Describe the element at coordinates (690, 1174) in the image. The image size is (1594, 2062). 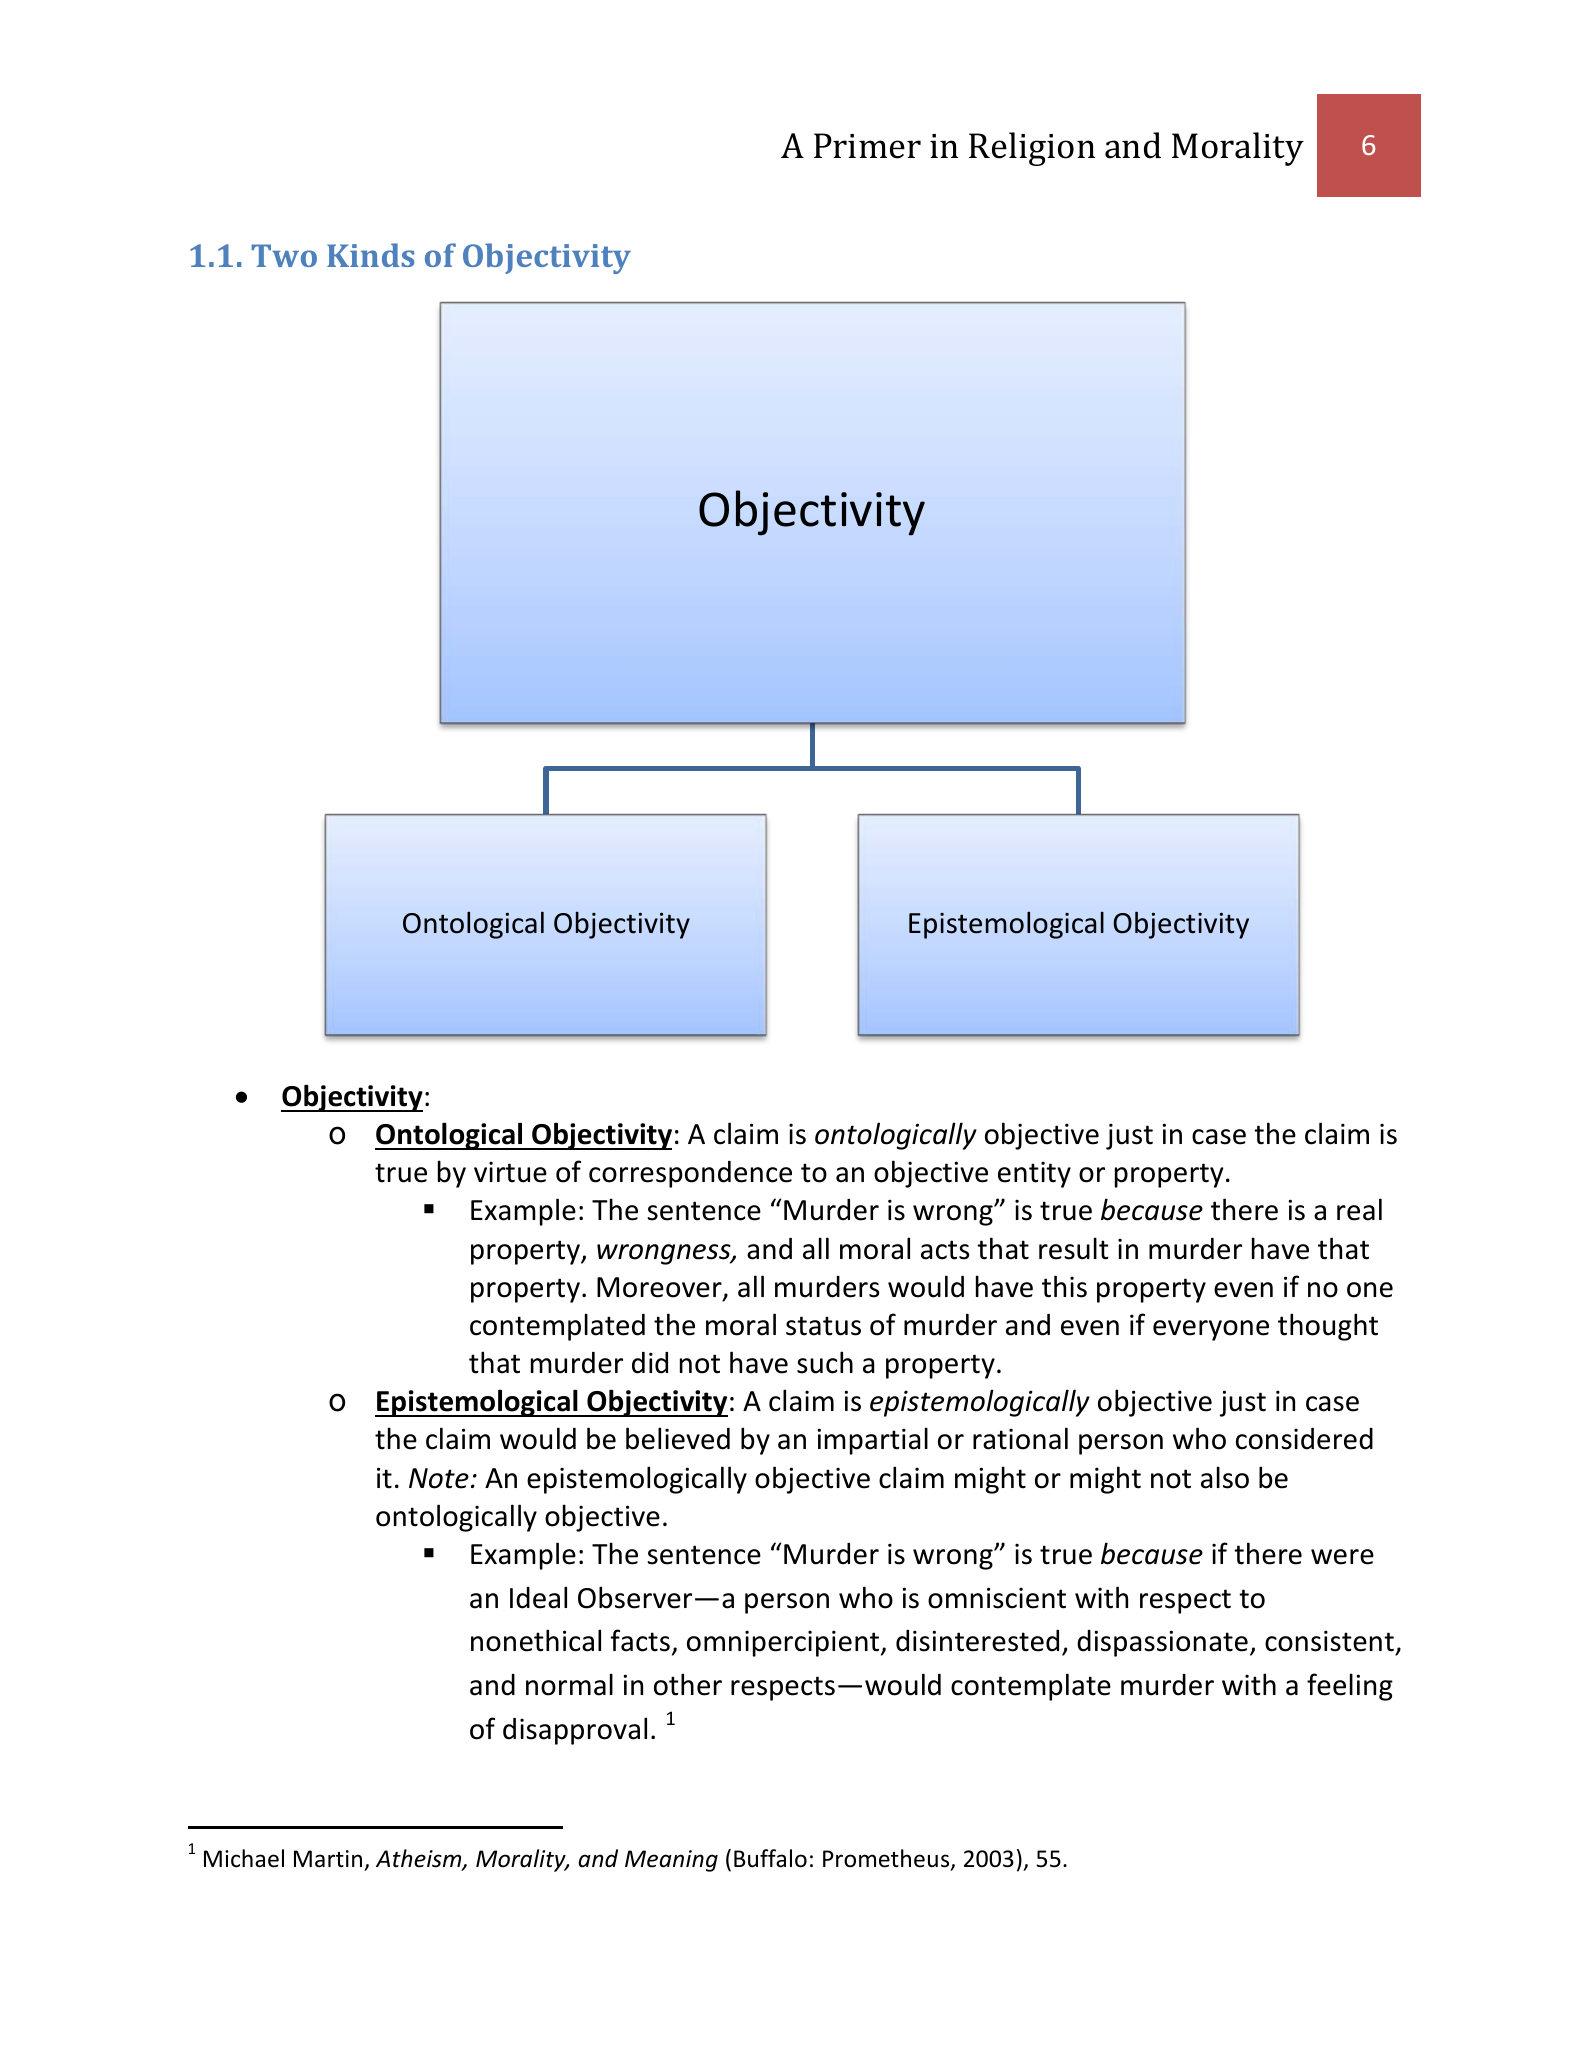
I see `correspondence` at that location.
